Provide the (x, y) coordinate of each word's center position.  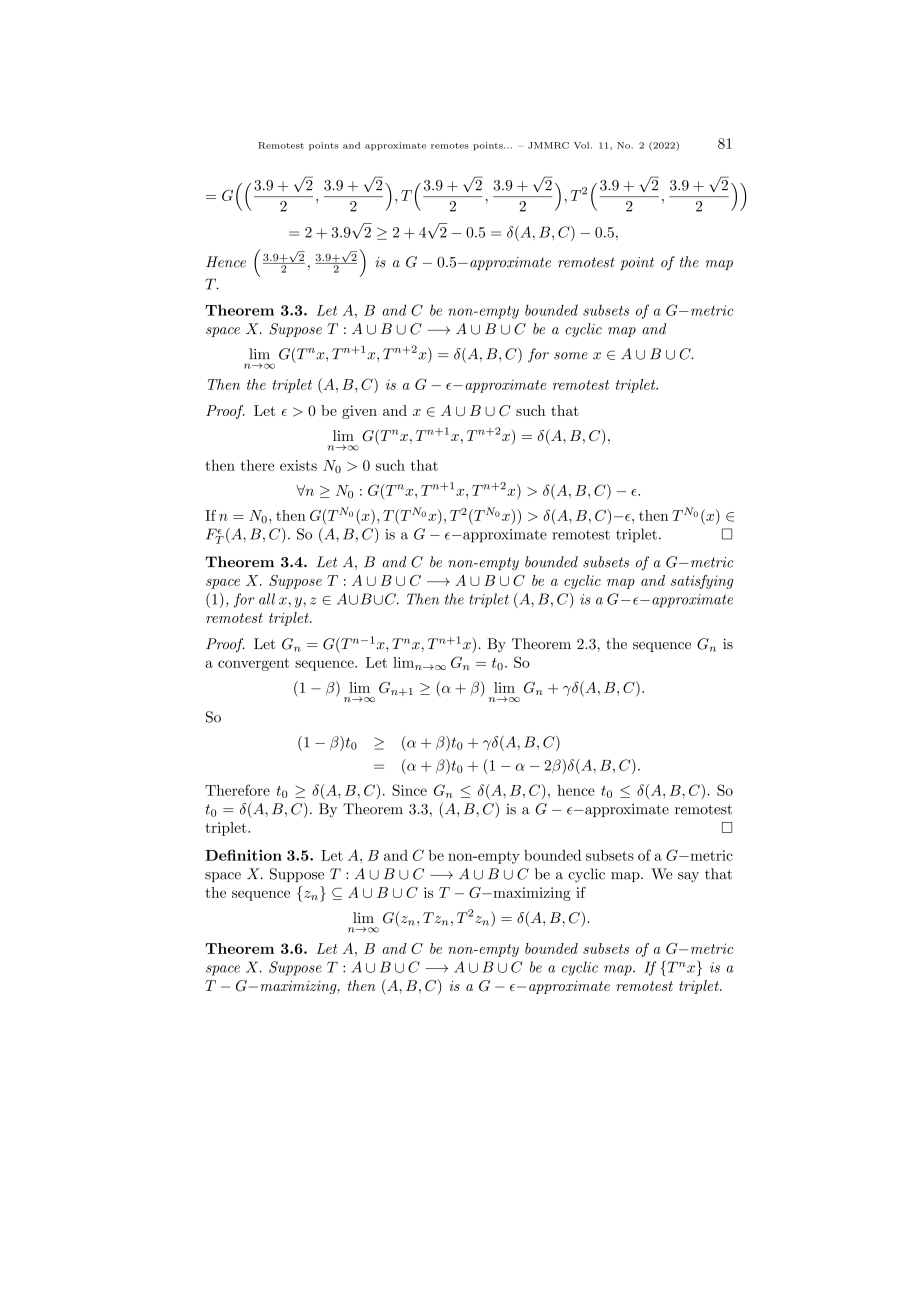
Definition (243, 855)
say (688, 877)
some (571, 356)
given (359, 412)
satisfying (702, 582)
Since (409, 790)
